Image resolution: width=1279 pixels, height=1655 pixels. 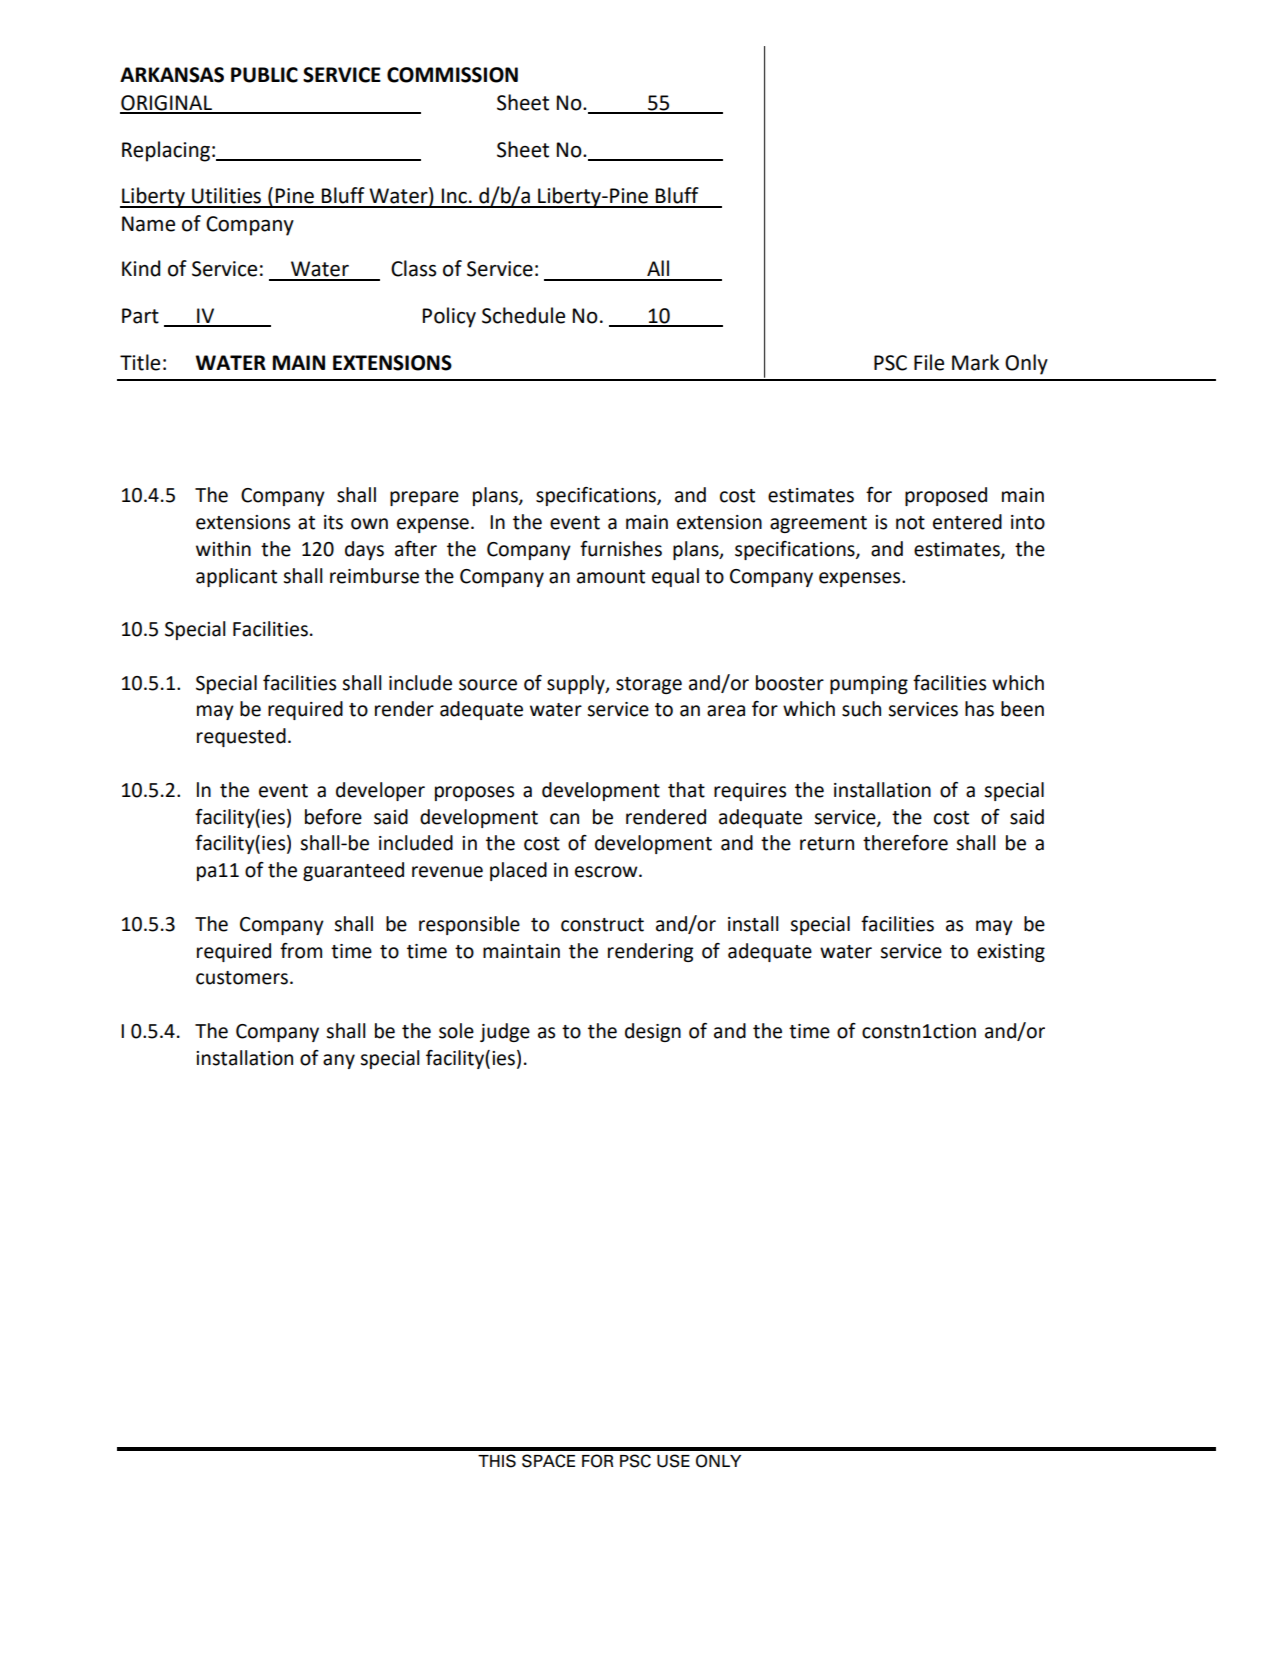 What do you see at coordinates (686, 790) in the image?
I see `that` at bounding box center [686, 790].
